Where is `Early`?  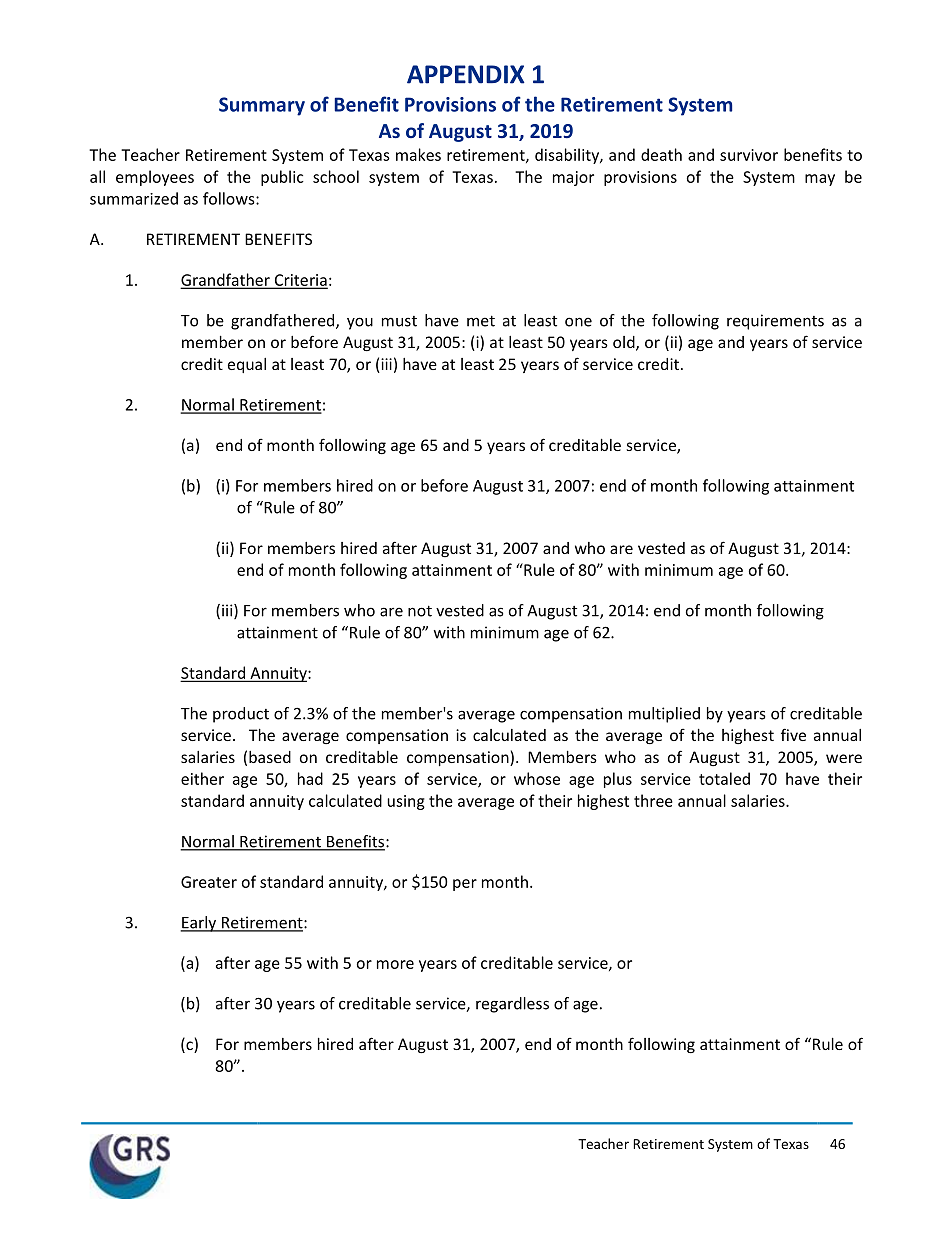
Early is located at coordinates (199, 924).
